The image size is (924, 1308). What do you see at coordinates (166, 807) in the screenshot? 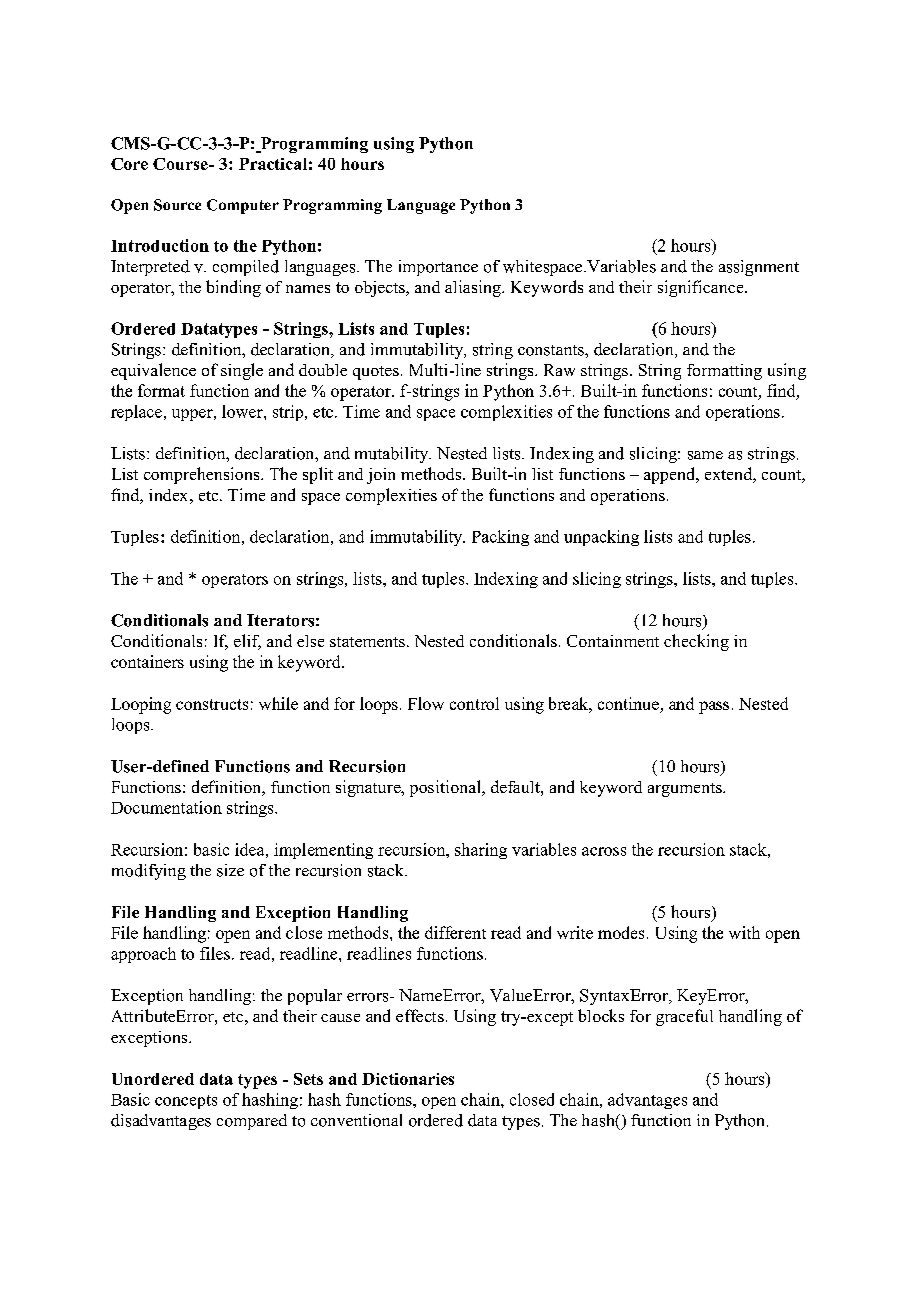
I see `Documentation` at bounding box center [166, 807].
